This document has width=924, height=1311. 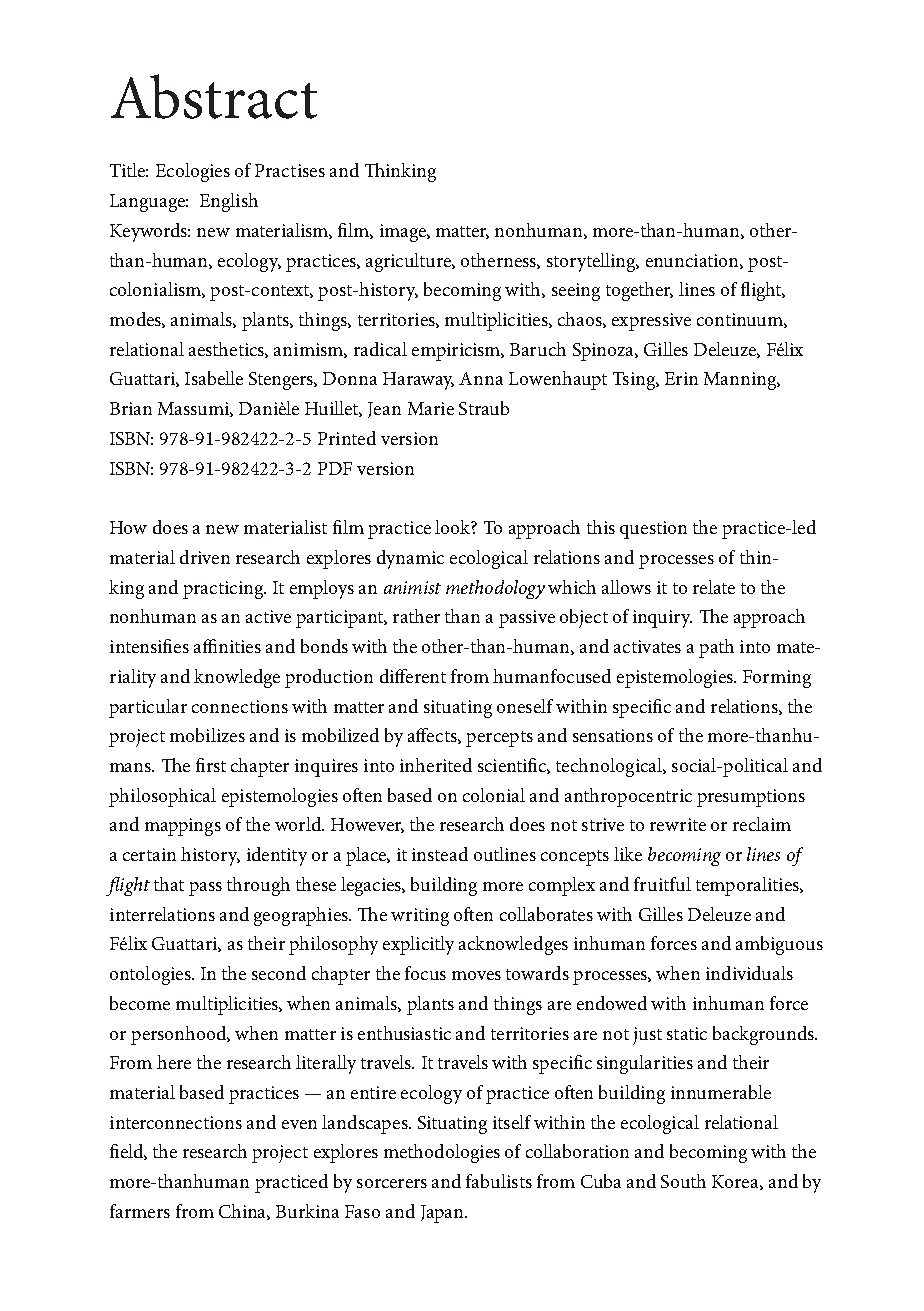 What do you see at coordinates (227, 646) in the document?
I see `affinities` at bounding box center [227, 646].
